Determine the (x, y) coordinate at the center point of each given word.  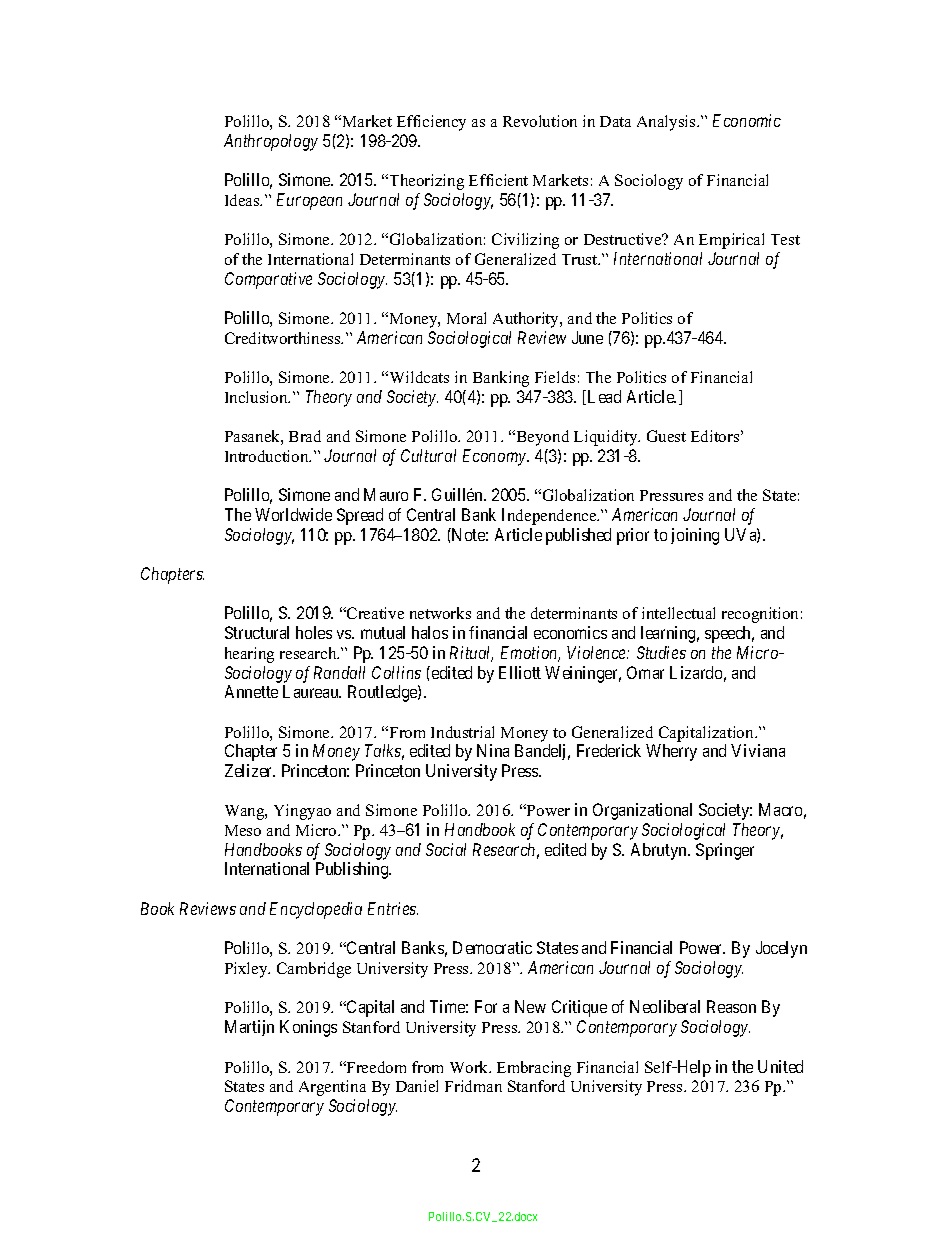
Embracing (534, 1069)
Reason (731, 1006)
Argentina (332, 1088)
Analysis (667, 123)
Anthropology (271, 142)
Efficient (498, 180)
